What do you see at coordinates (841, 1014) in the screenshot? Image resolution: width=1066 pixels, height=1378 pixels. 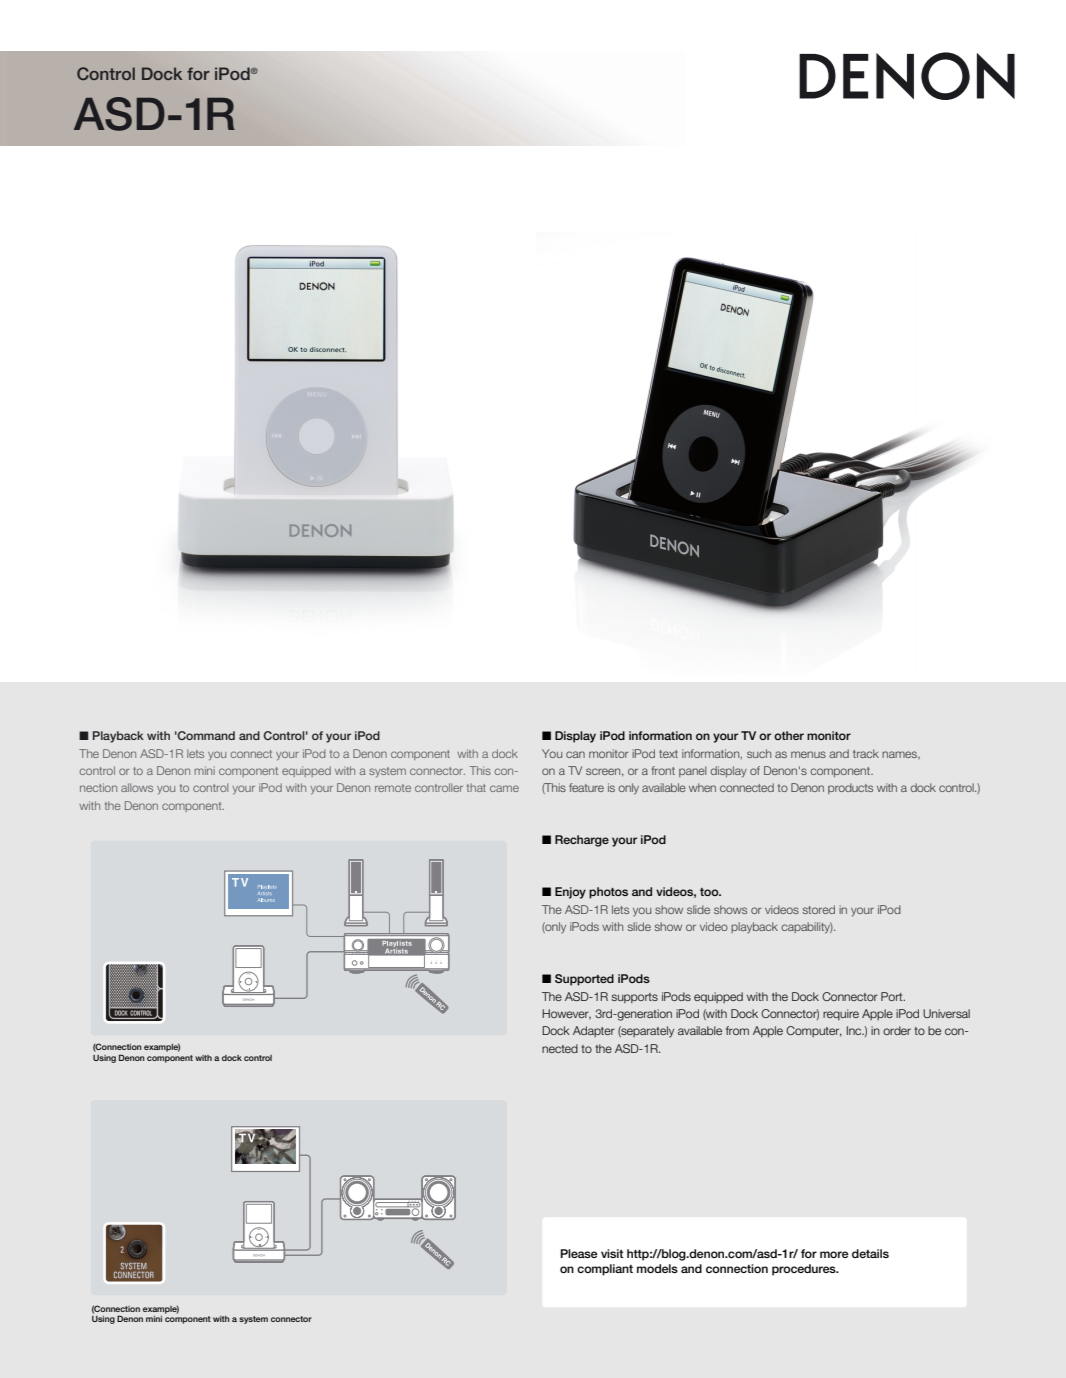 I see `require` at bounding box center [841, 1014].
